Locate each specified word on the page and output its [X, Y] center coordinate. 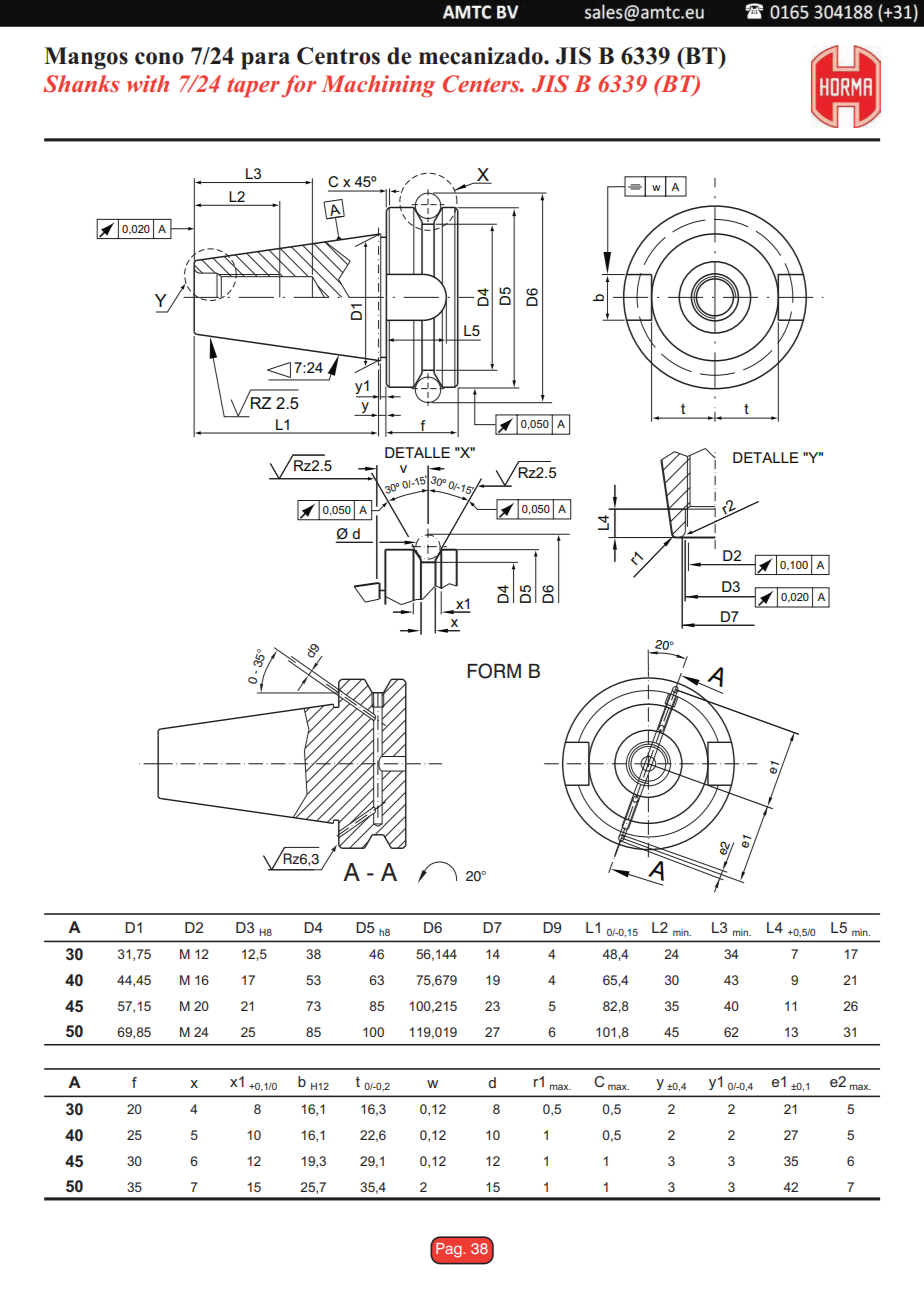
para [265, 61]
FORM [494, 671]
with [148, 83]
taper [253, 88]
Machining [378, 86]
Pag [450, 1250]
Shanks [81, 84]
